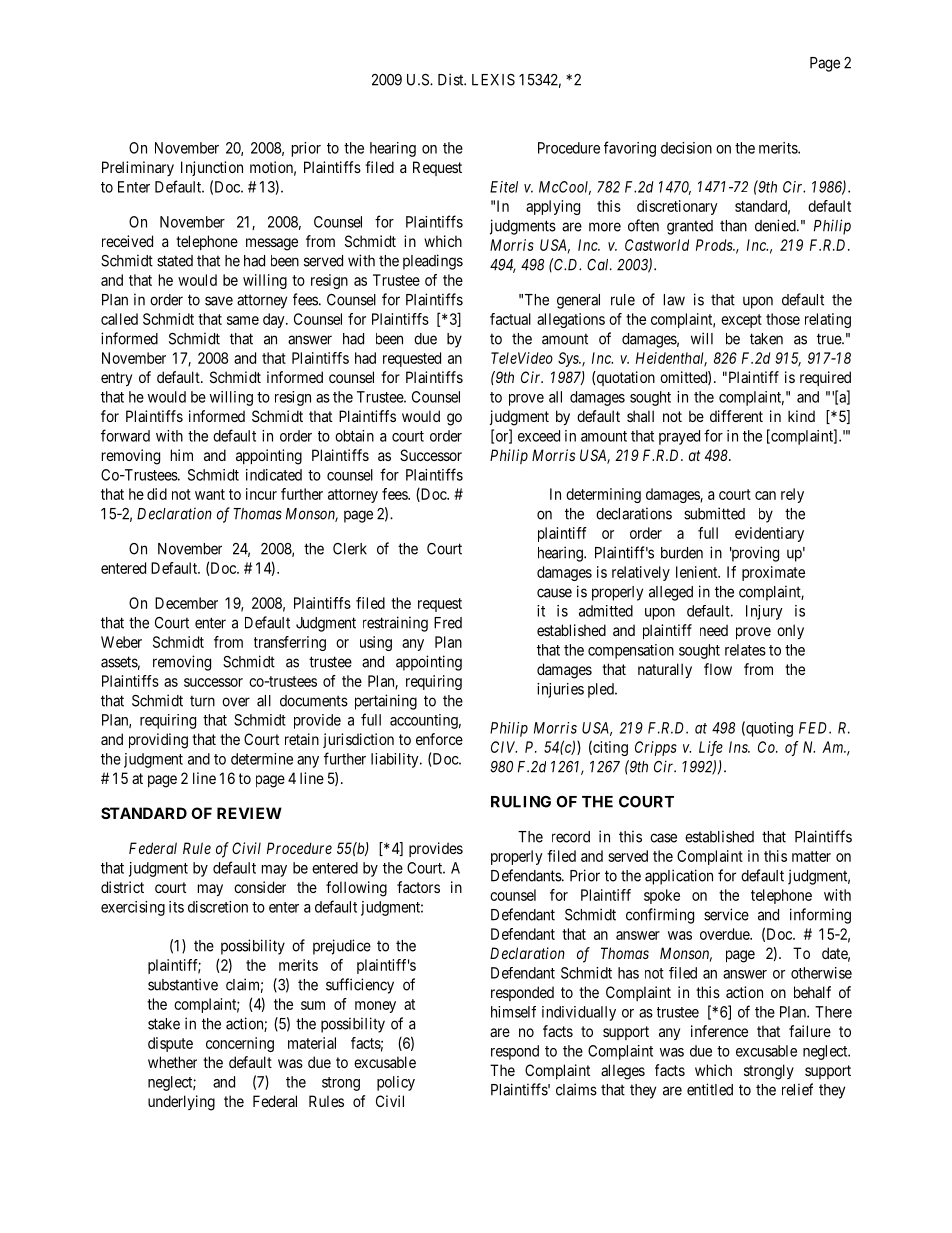 This screenshot has width=952, height=1233. What do you see at coordinates (686, 148) in the screenshot?
I see `decision` at bounding box center [686, 148].
